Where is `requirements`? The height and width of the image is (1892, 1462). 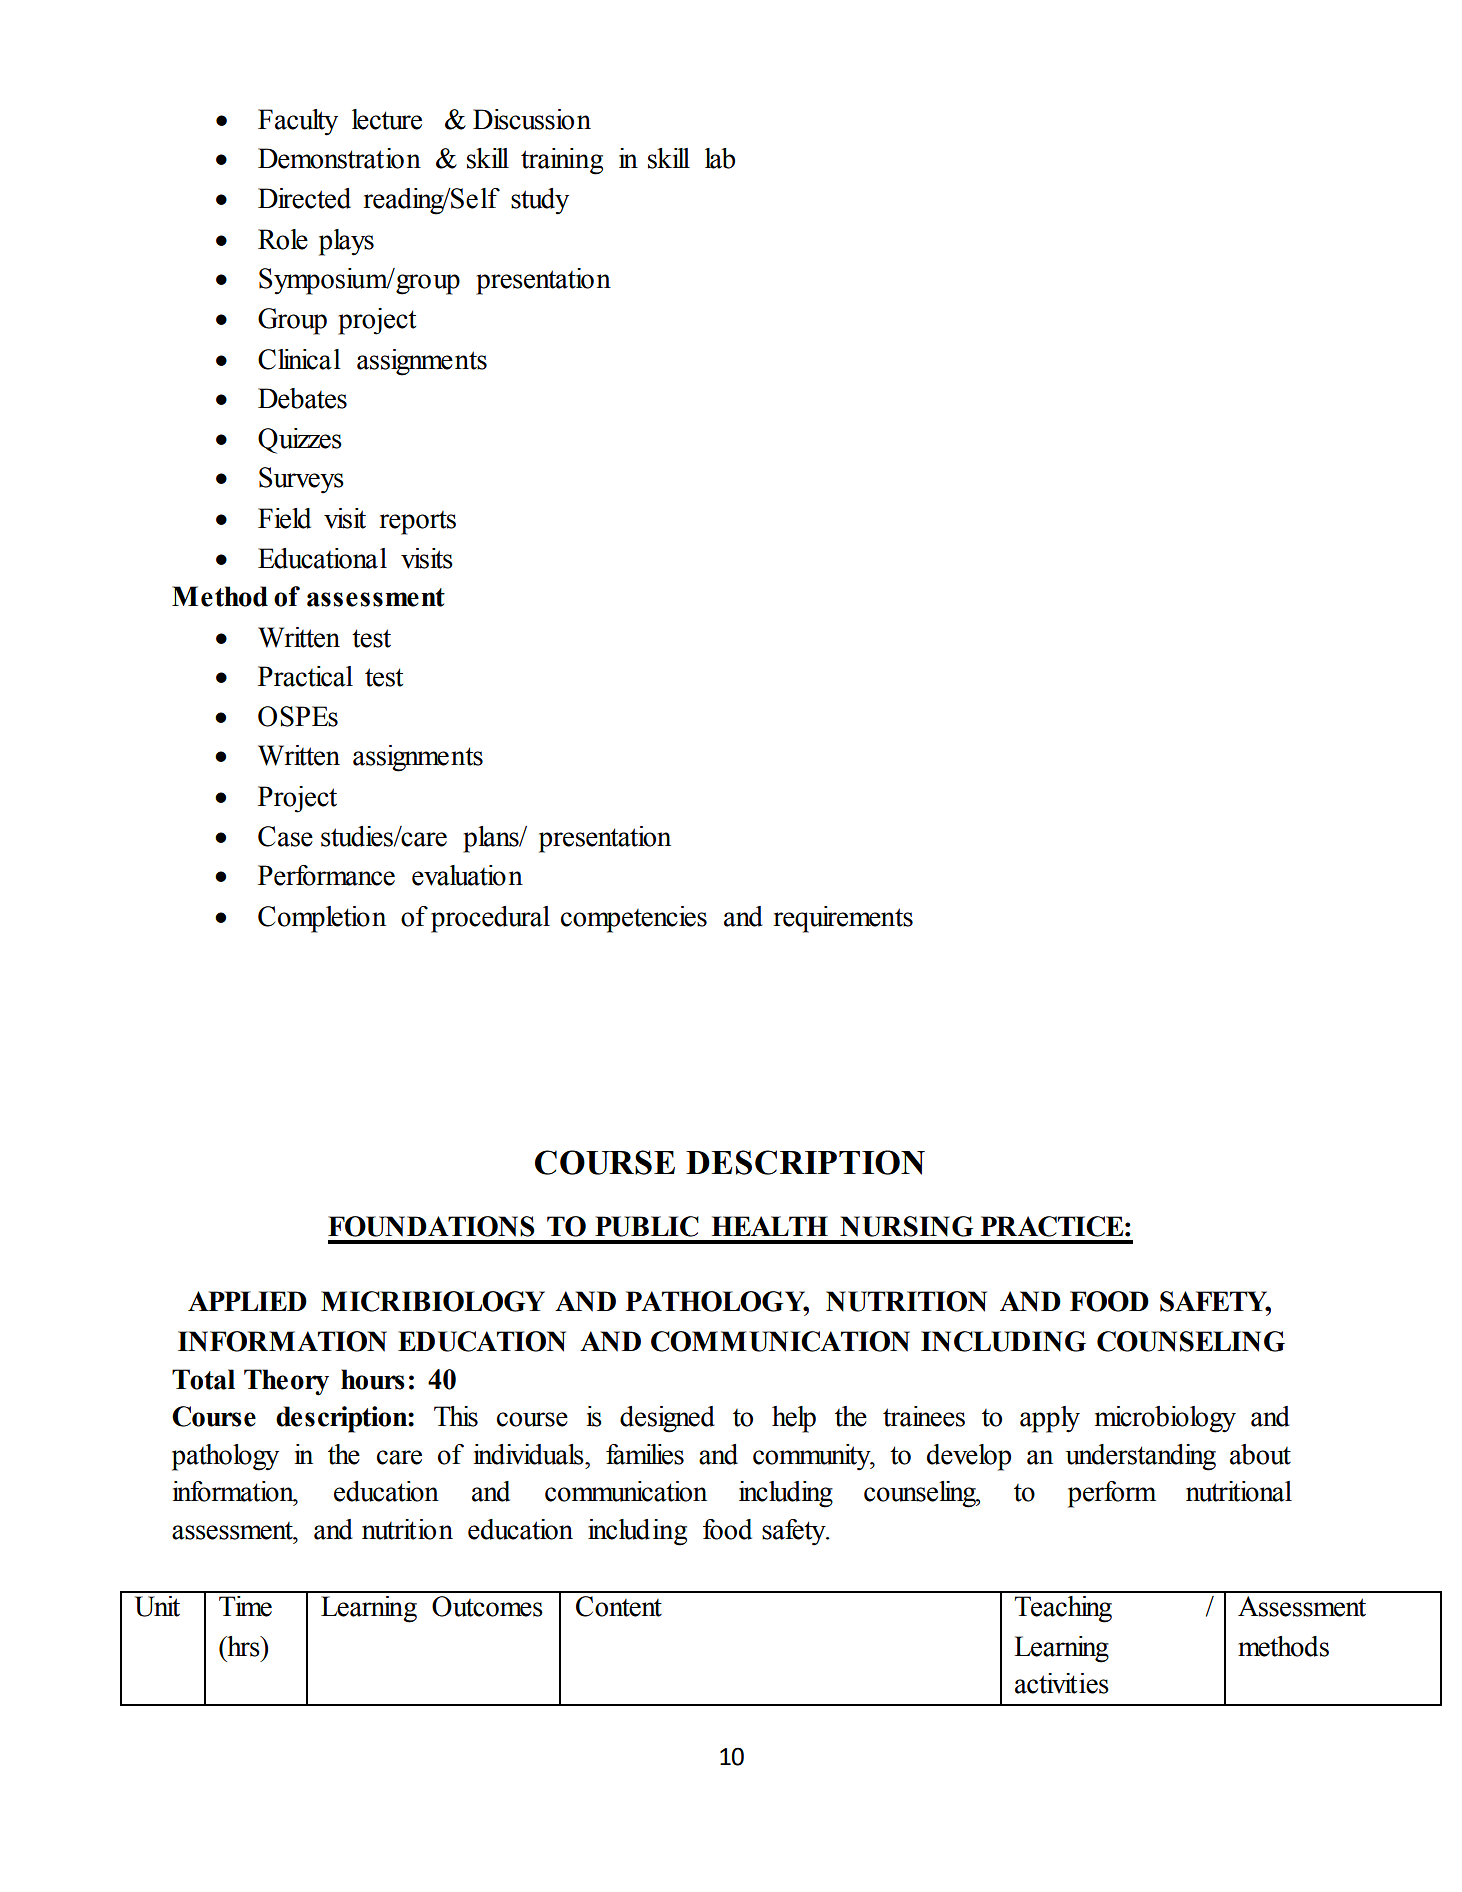 requirements is located at coordinates (843, 919).
